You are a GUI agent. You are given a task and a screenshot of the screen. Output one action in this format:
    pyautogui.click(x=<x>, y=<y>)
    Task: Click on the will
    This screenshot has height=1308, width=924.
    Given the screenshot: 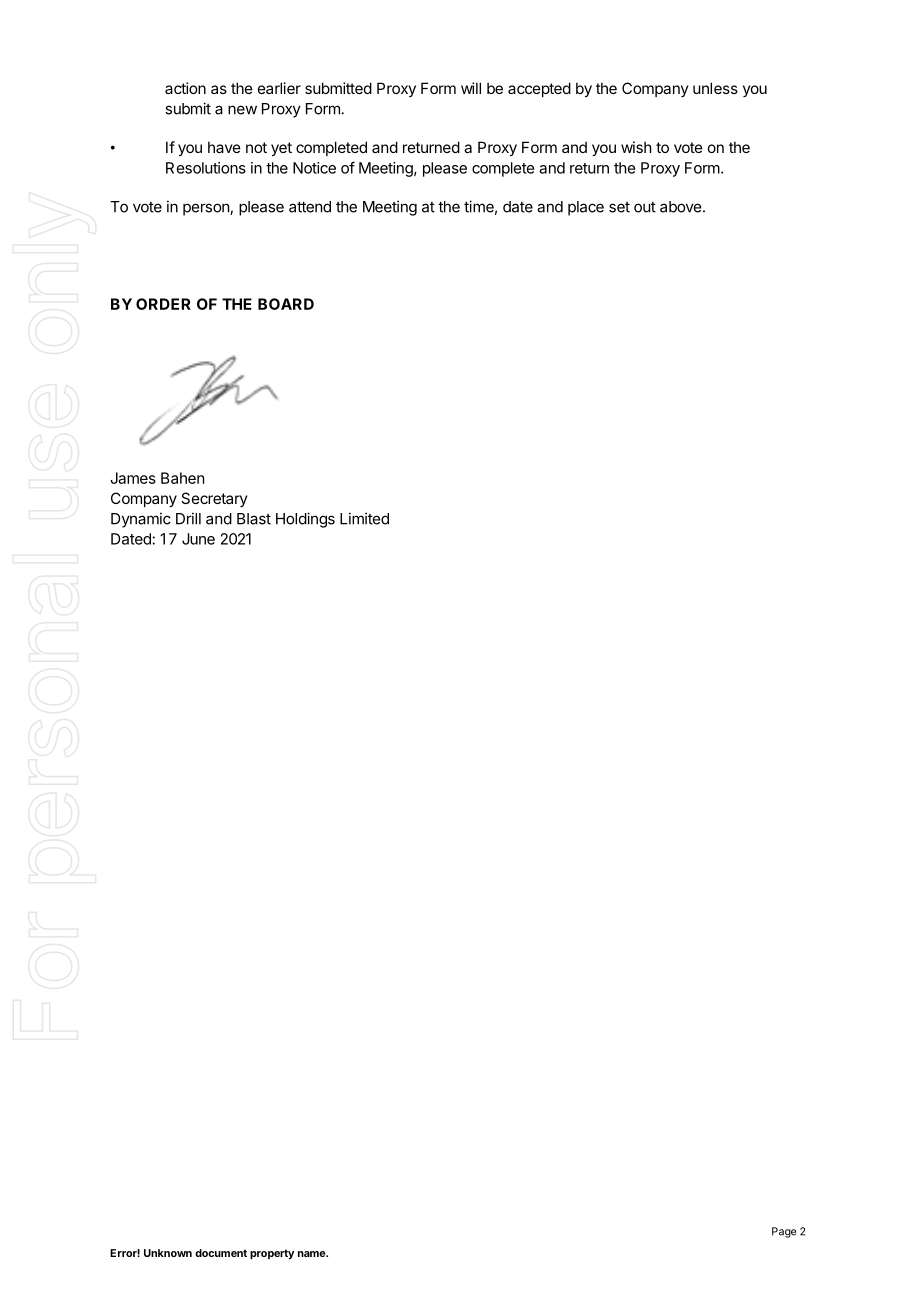 What is the action you would take?
    pyautogui.click(x=471, y=88)
